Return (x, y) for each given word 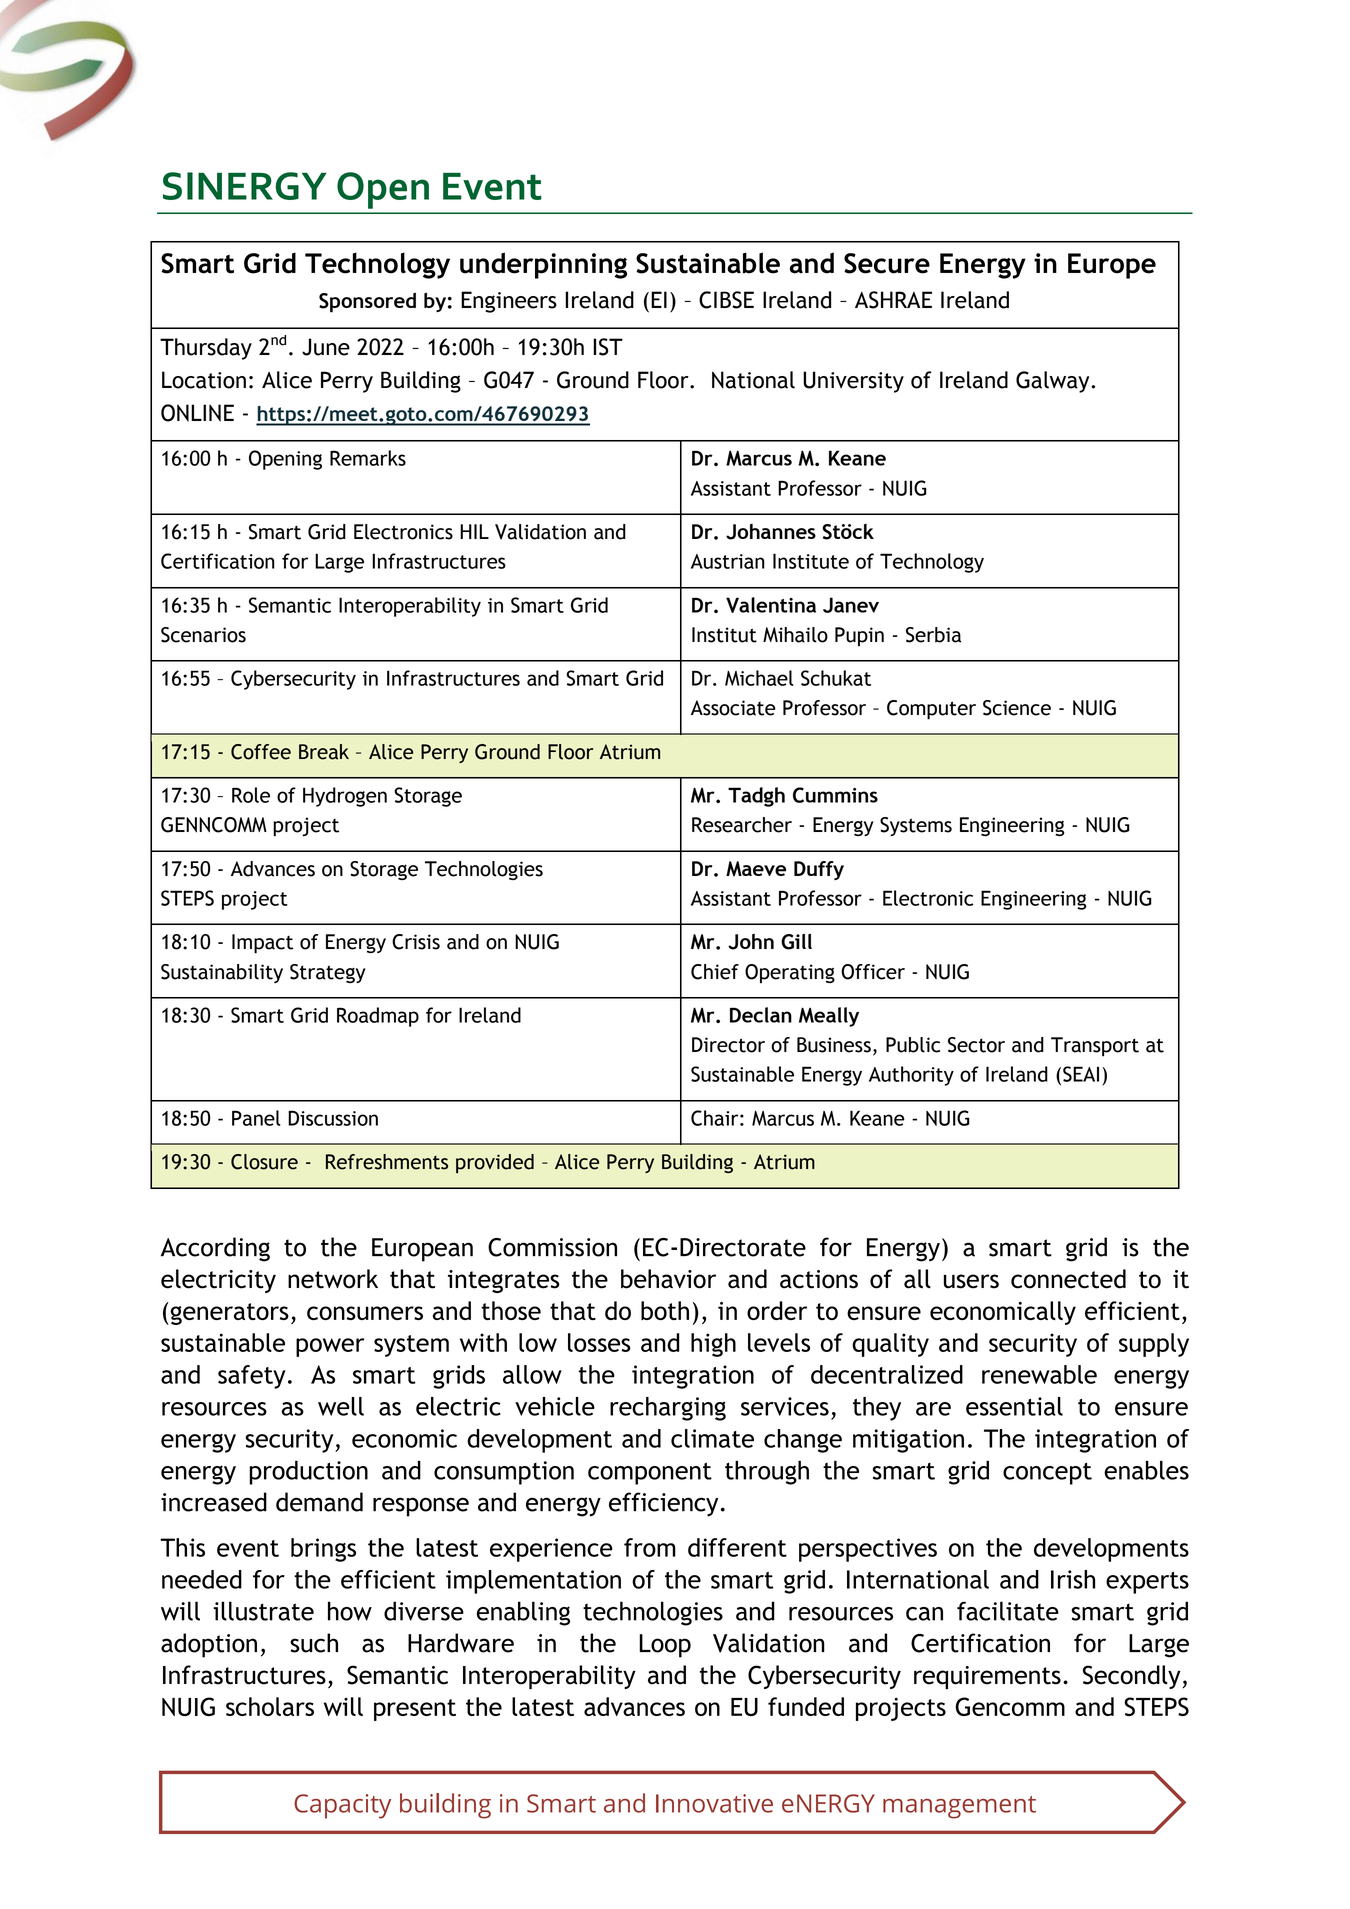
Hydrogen (345, 797)
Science (1017, 708)
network (333, 1279)
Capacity (342, 1806)
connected (1068, 1279)
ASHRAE (893, 300)
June (326, 347)
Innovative (714, 1803)
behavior (668, 1279)
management (959, 1807)
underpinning (543, 265)
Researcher (742, 825)
